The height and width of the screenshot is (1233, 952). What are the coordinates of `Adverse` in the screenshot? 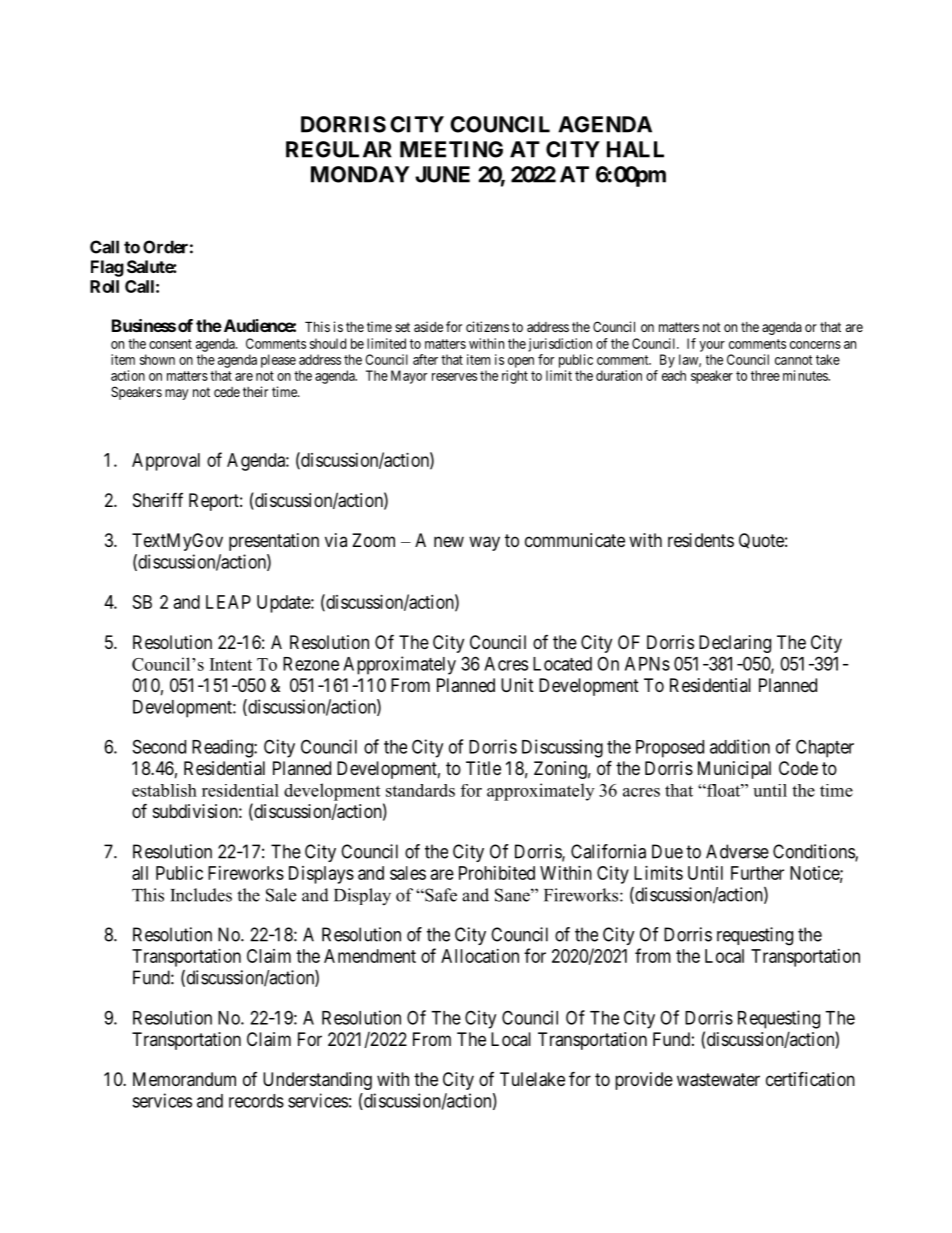 It's located at (737, 851).
